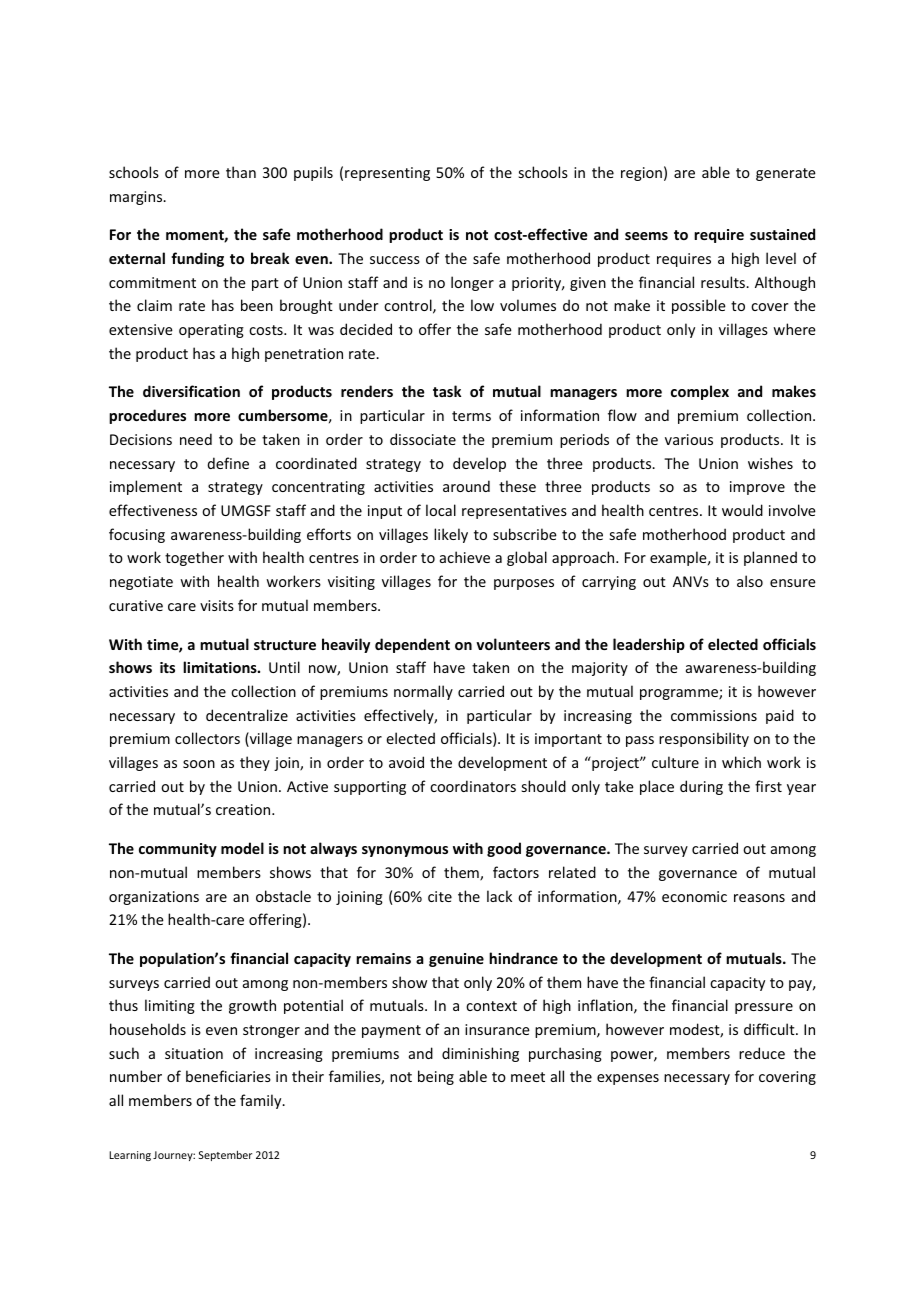 This screenshot has height=1308, width=924. What do you see at coordinates (241, 172) in the screenshot?
I see `than` at bounding box center [241, 172].
